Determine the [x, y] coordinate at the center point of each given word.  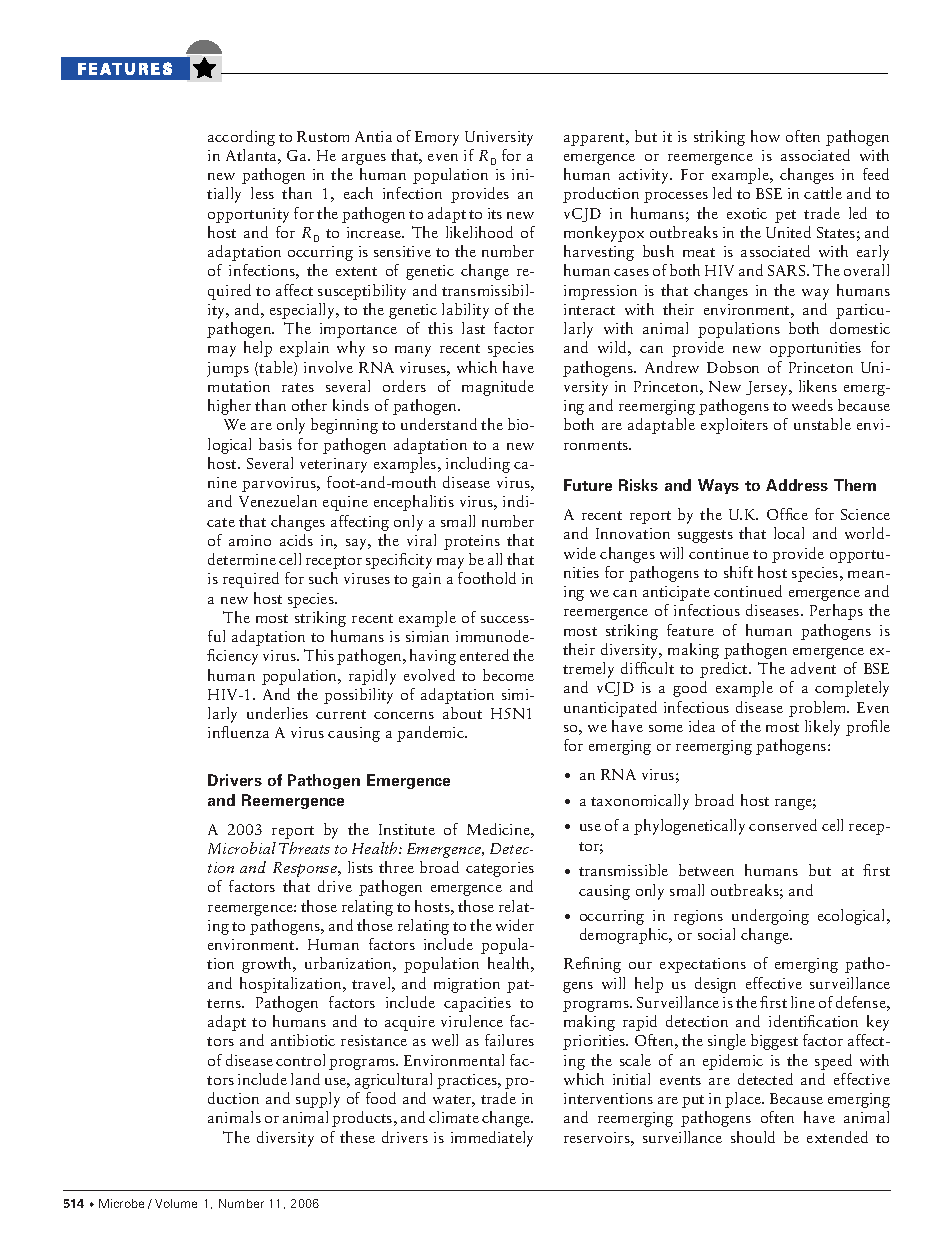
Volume [176, 1203]
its [495, 213]
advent [813, 668]
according [241, 138]
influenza [238, 732]
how [765, 136]
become [508, 675]
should [753, 1137]
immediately [492, 1139]
